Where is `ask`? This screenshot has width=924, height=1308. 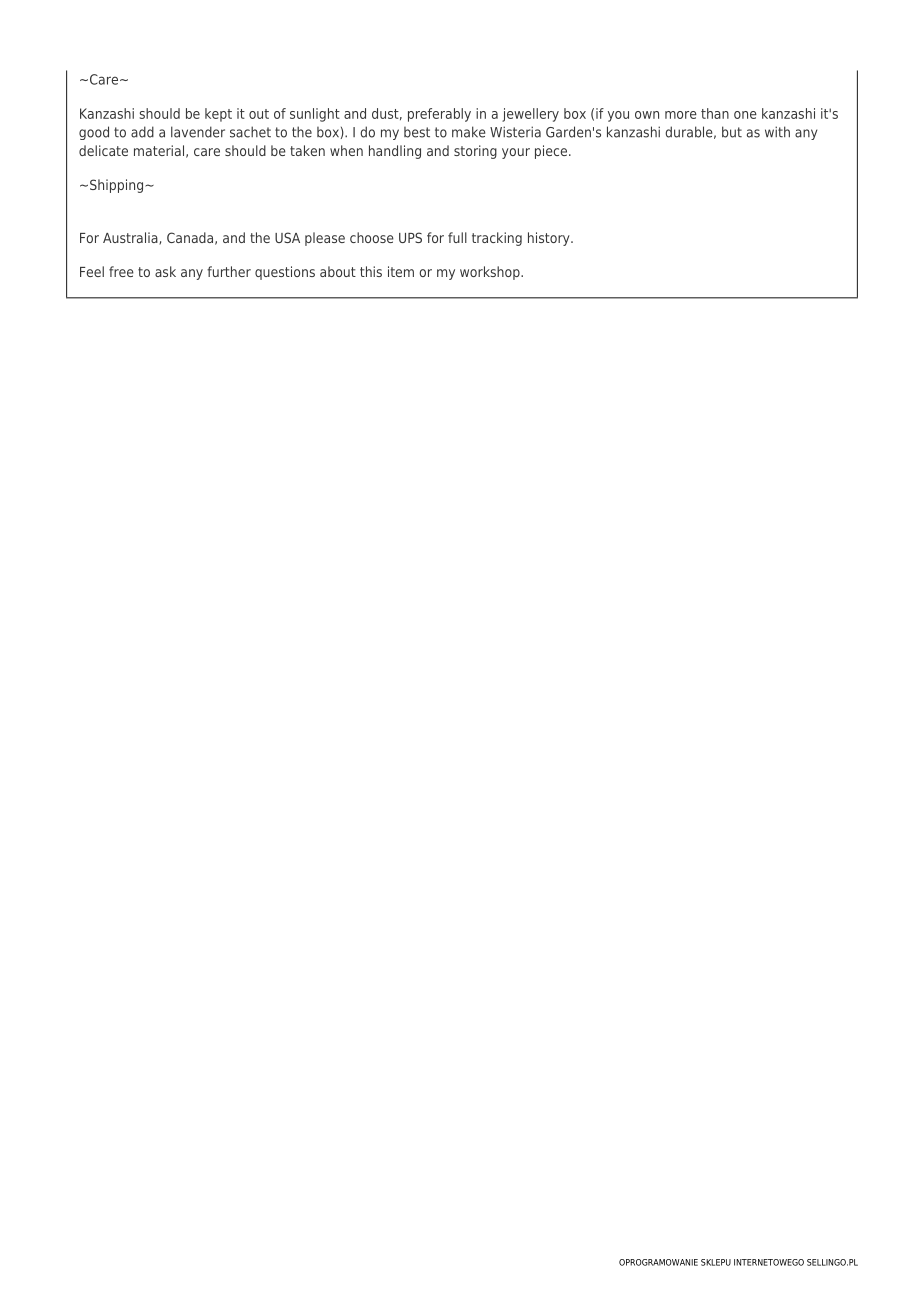
ask is located at coordinates (165, 271).
